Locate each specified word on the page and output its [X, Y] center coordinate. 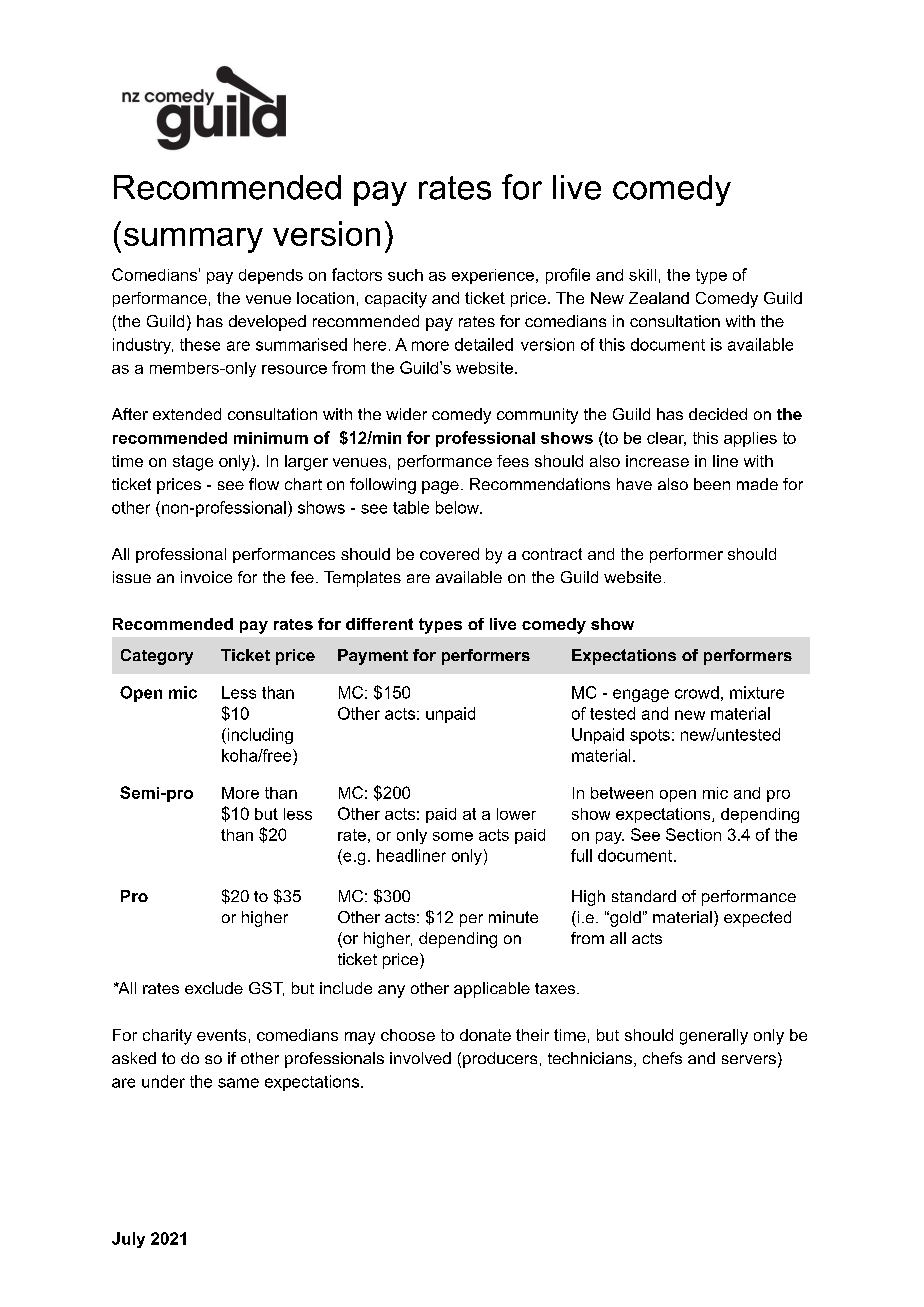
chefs [662, 1058]
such [405, 275]
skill [642, 275]
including [259, 736]
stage [193, 463]
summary [193, 240]
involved [420, 1058]
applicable [492, 990]
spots [650, 736]
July [128, 1240]
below [458, 507]
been [712, 484]
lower [516, 814]
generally [714, 1037]
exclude [214, 988]
